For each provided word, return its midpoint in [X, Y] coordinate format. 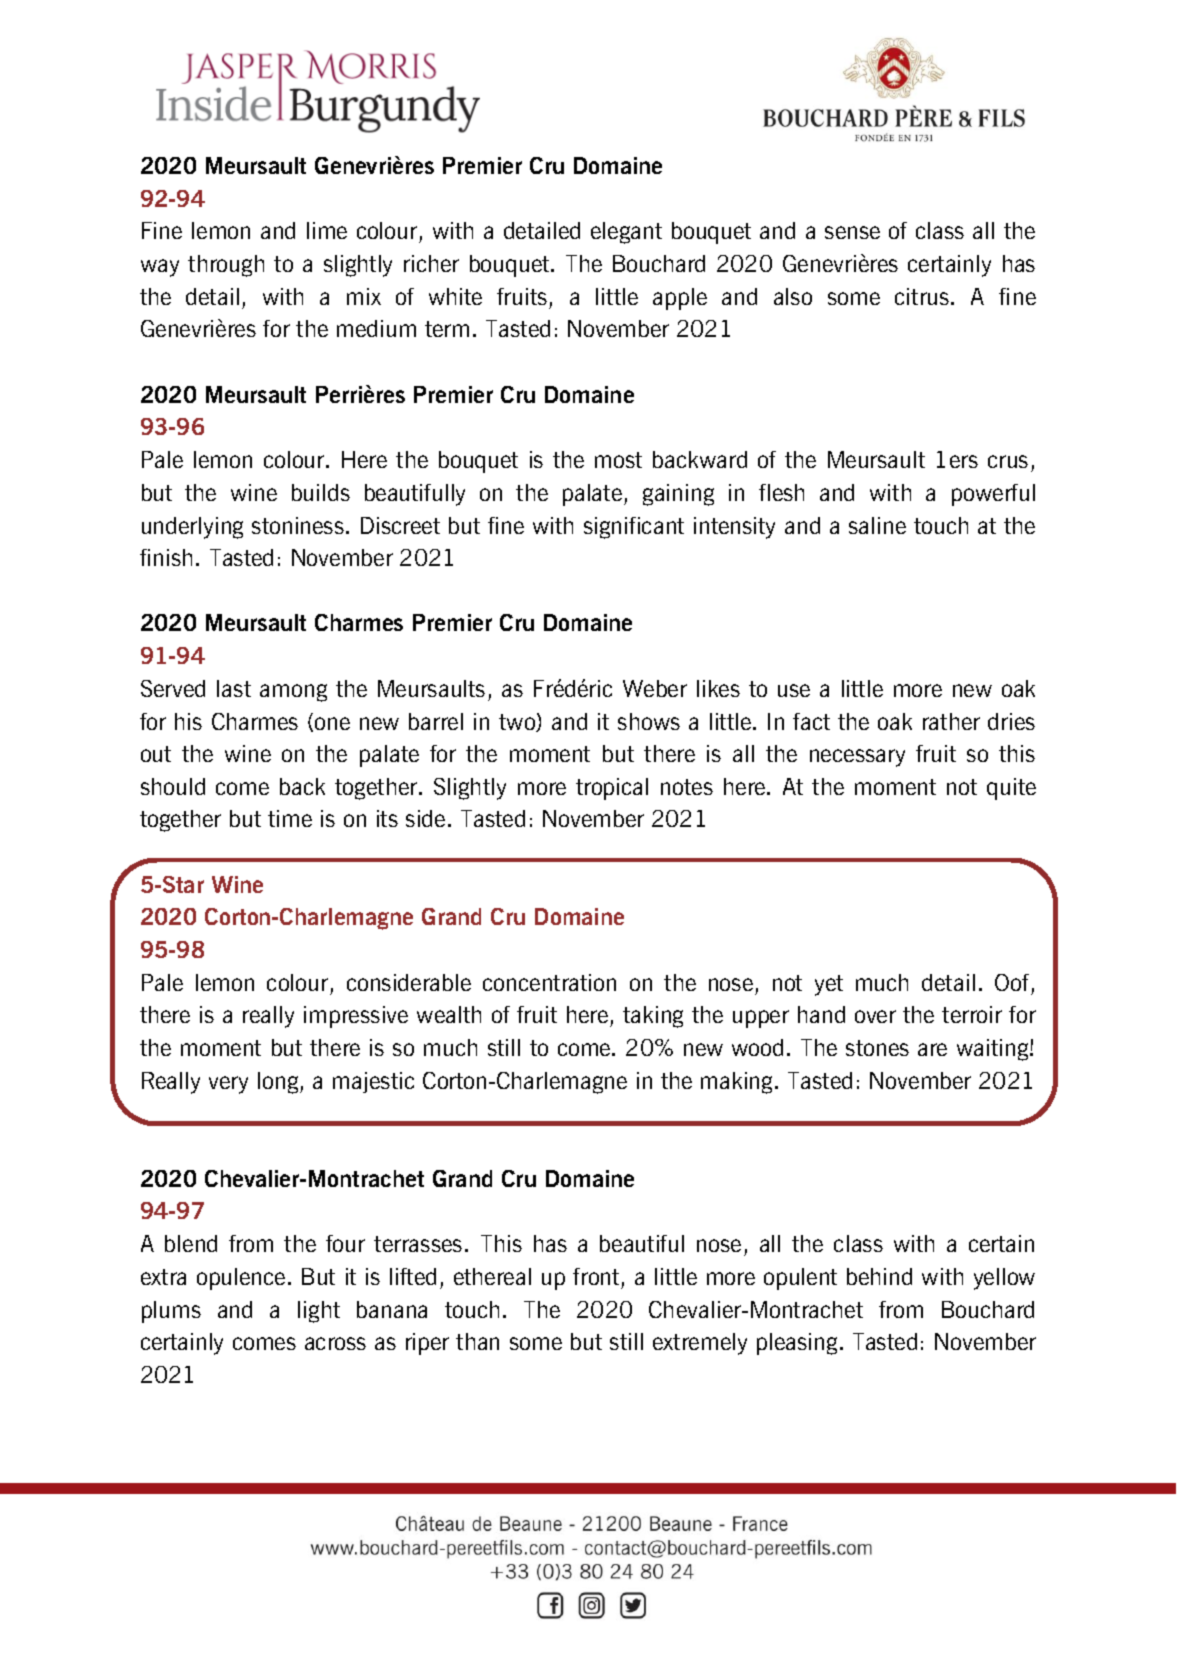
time [290, 818]
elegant [626, 233]
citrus [923, 296]
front [596, 1276]
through [226, 266]
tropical [612, 789]
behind [879, 1276]
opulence [241, 1279]
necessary [857, 758]
